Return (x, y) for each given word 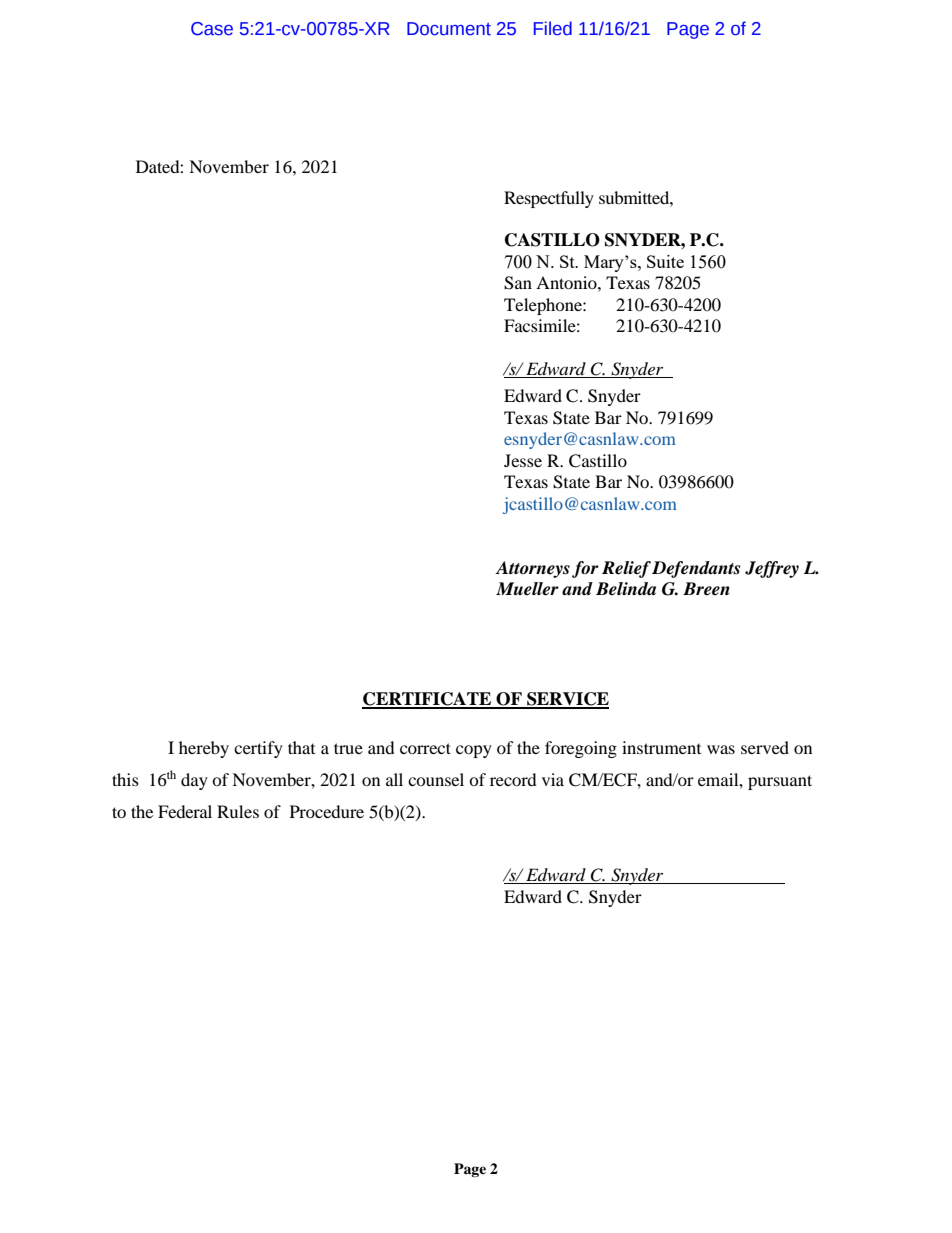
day (194, 781)
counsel (436, 779)
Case (212, 29)
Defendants (696, 569)
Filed (553, 28)
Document (449, 29)
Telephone (544, 306)
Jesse (523, 460)
